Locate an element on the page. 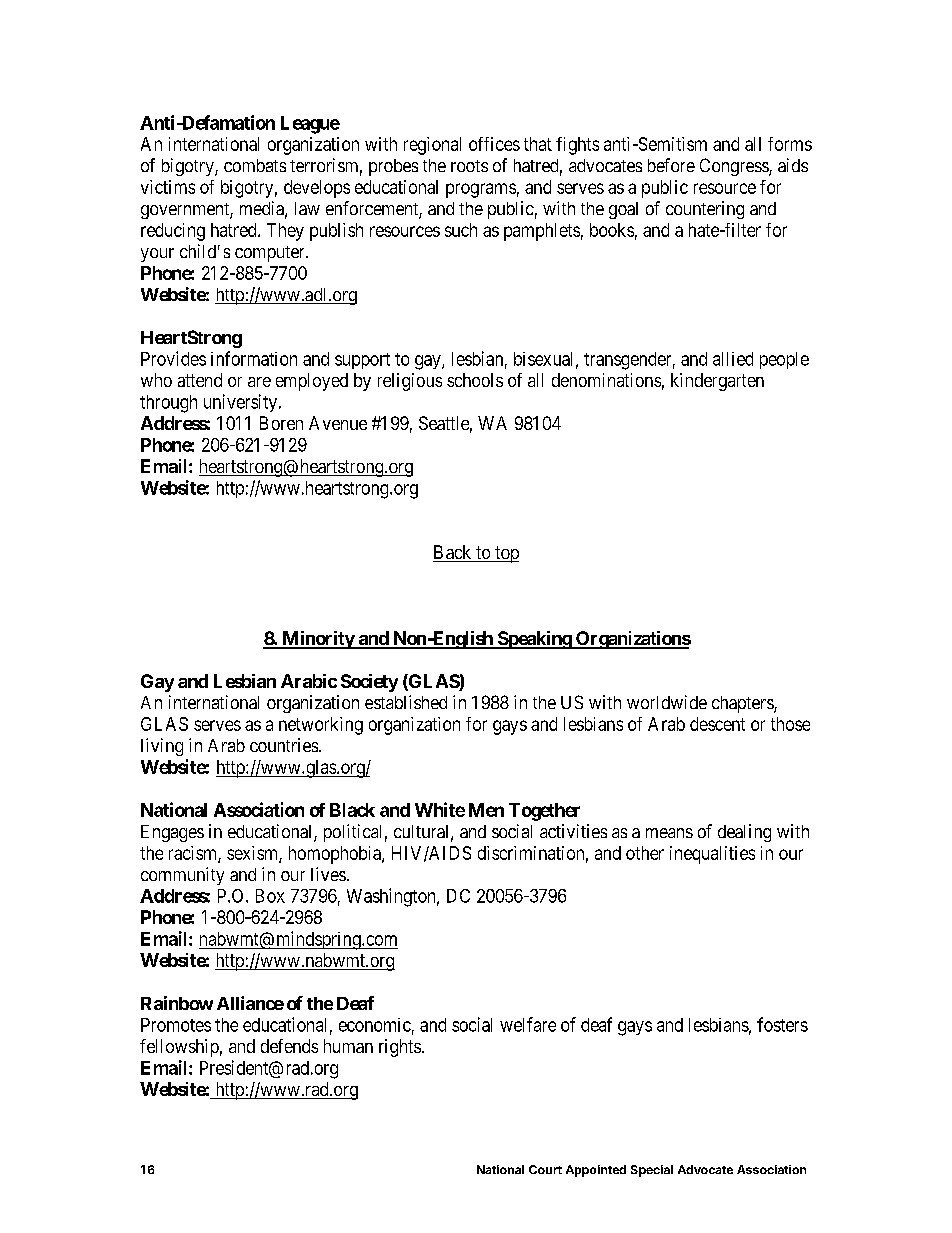  university is located at coordinates (240, 403).
